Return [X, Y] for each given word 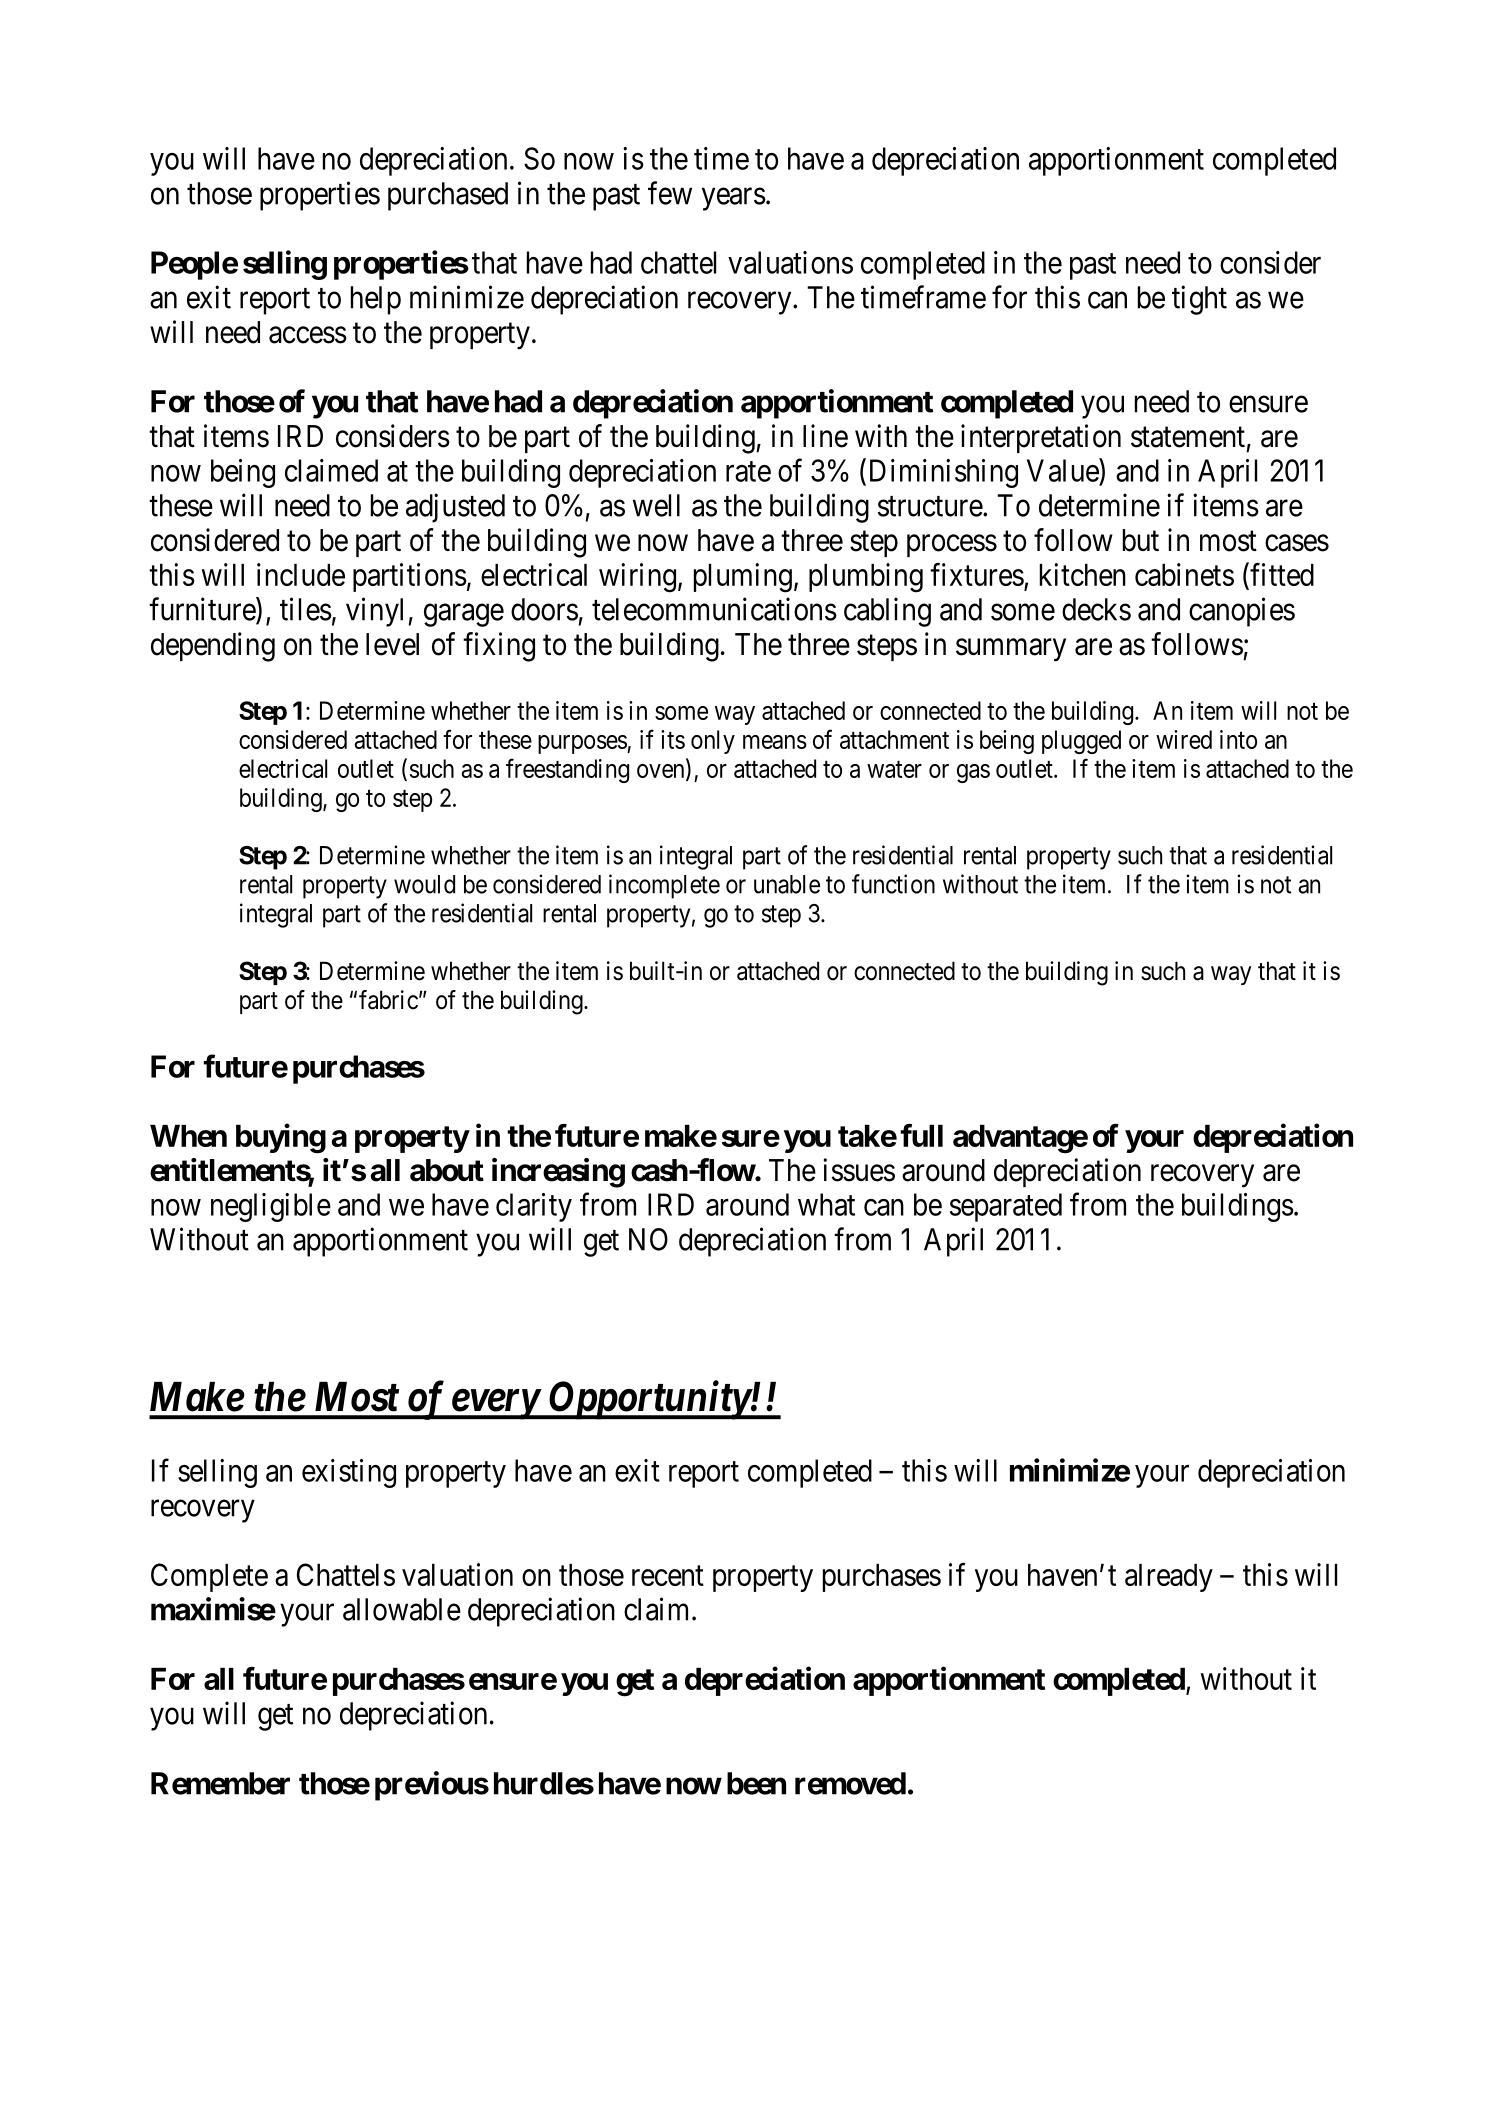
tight [1199, 300]
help [376, 300]
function [893, 884]
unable [787, 884]
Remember [220, 1783]
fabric [388, 1000]
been [756, 1783]
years [734, 199]
